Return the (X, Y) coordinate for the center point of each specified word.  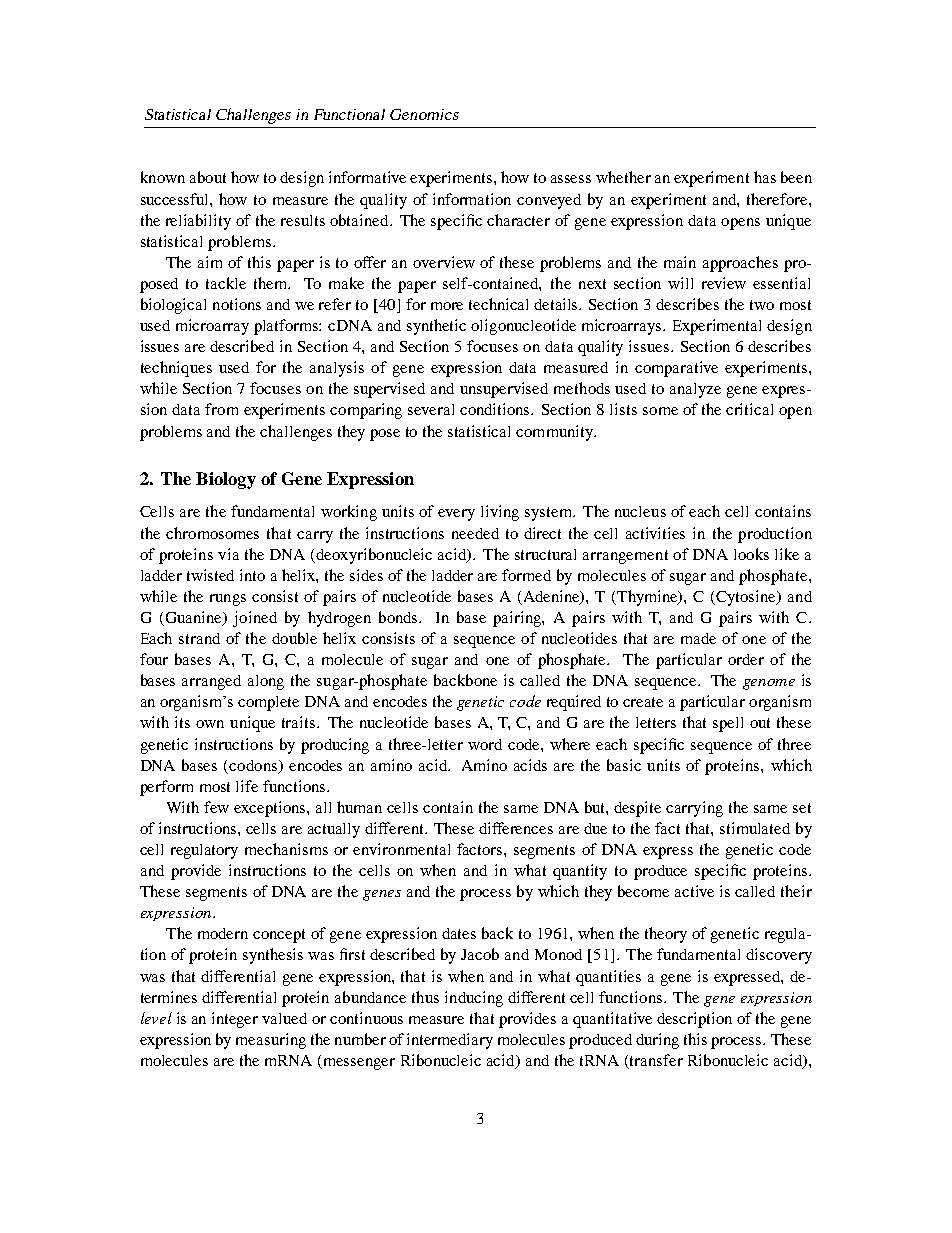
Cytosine (746, 598)
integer (235, 1020)
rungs (228, 600)
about (208, 177)
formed (526, 575)
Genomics (424, 114)
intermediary (450, 1041)
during (657, 1041)
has (765, 177)
